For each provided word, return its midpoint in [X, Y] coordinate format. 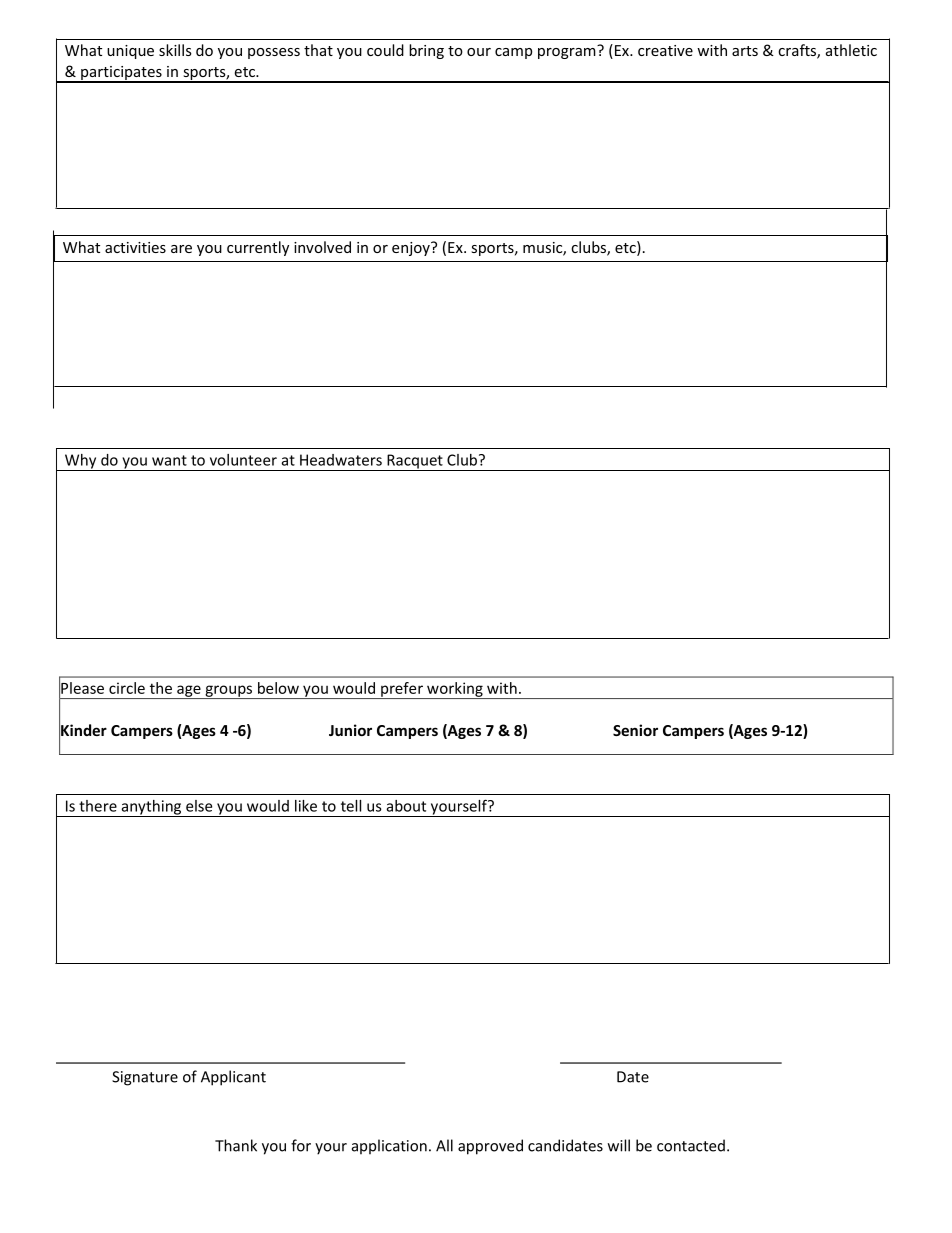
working [455, 690]
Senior [635, 730]
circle [127, 688]
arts [745, 51]
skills [175, 50]
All [444, 1145]
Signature [145, 1078]
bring [426, 51]
